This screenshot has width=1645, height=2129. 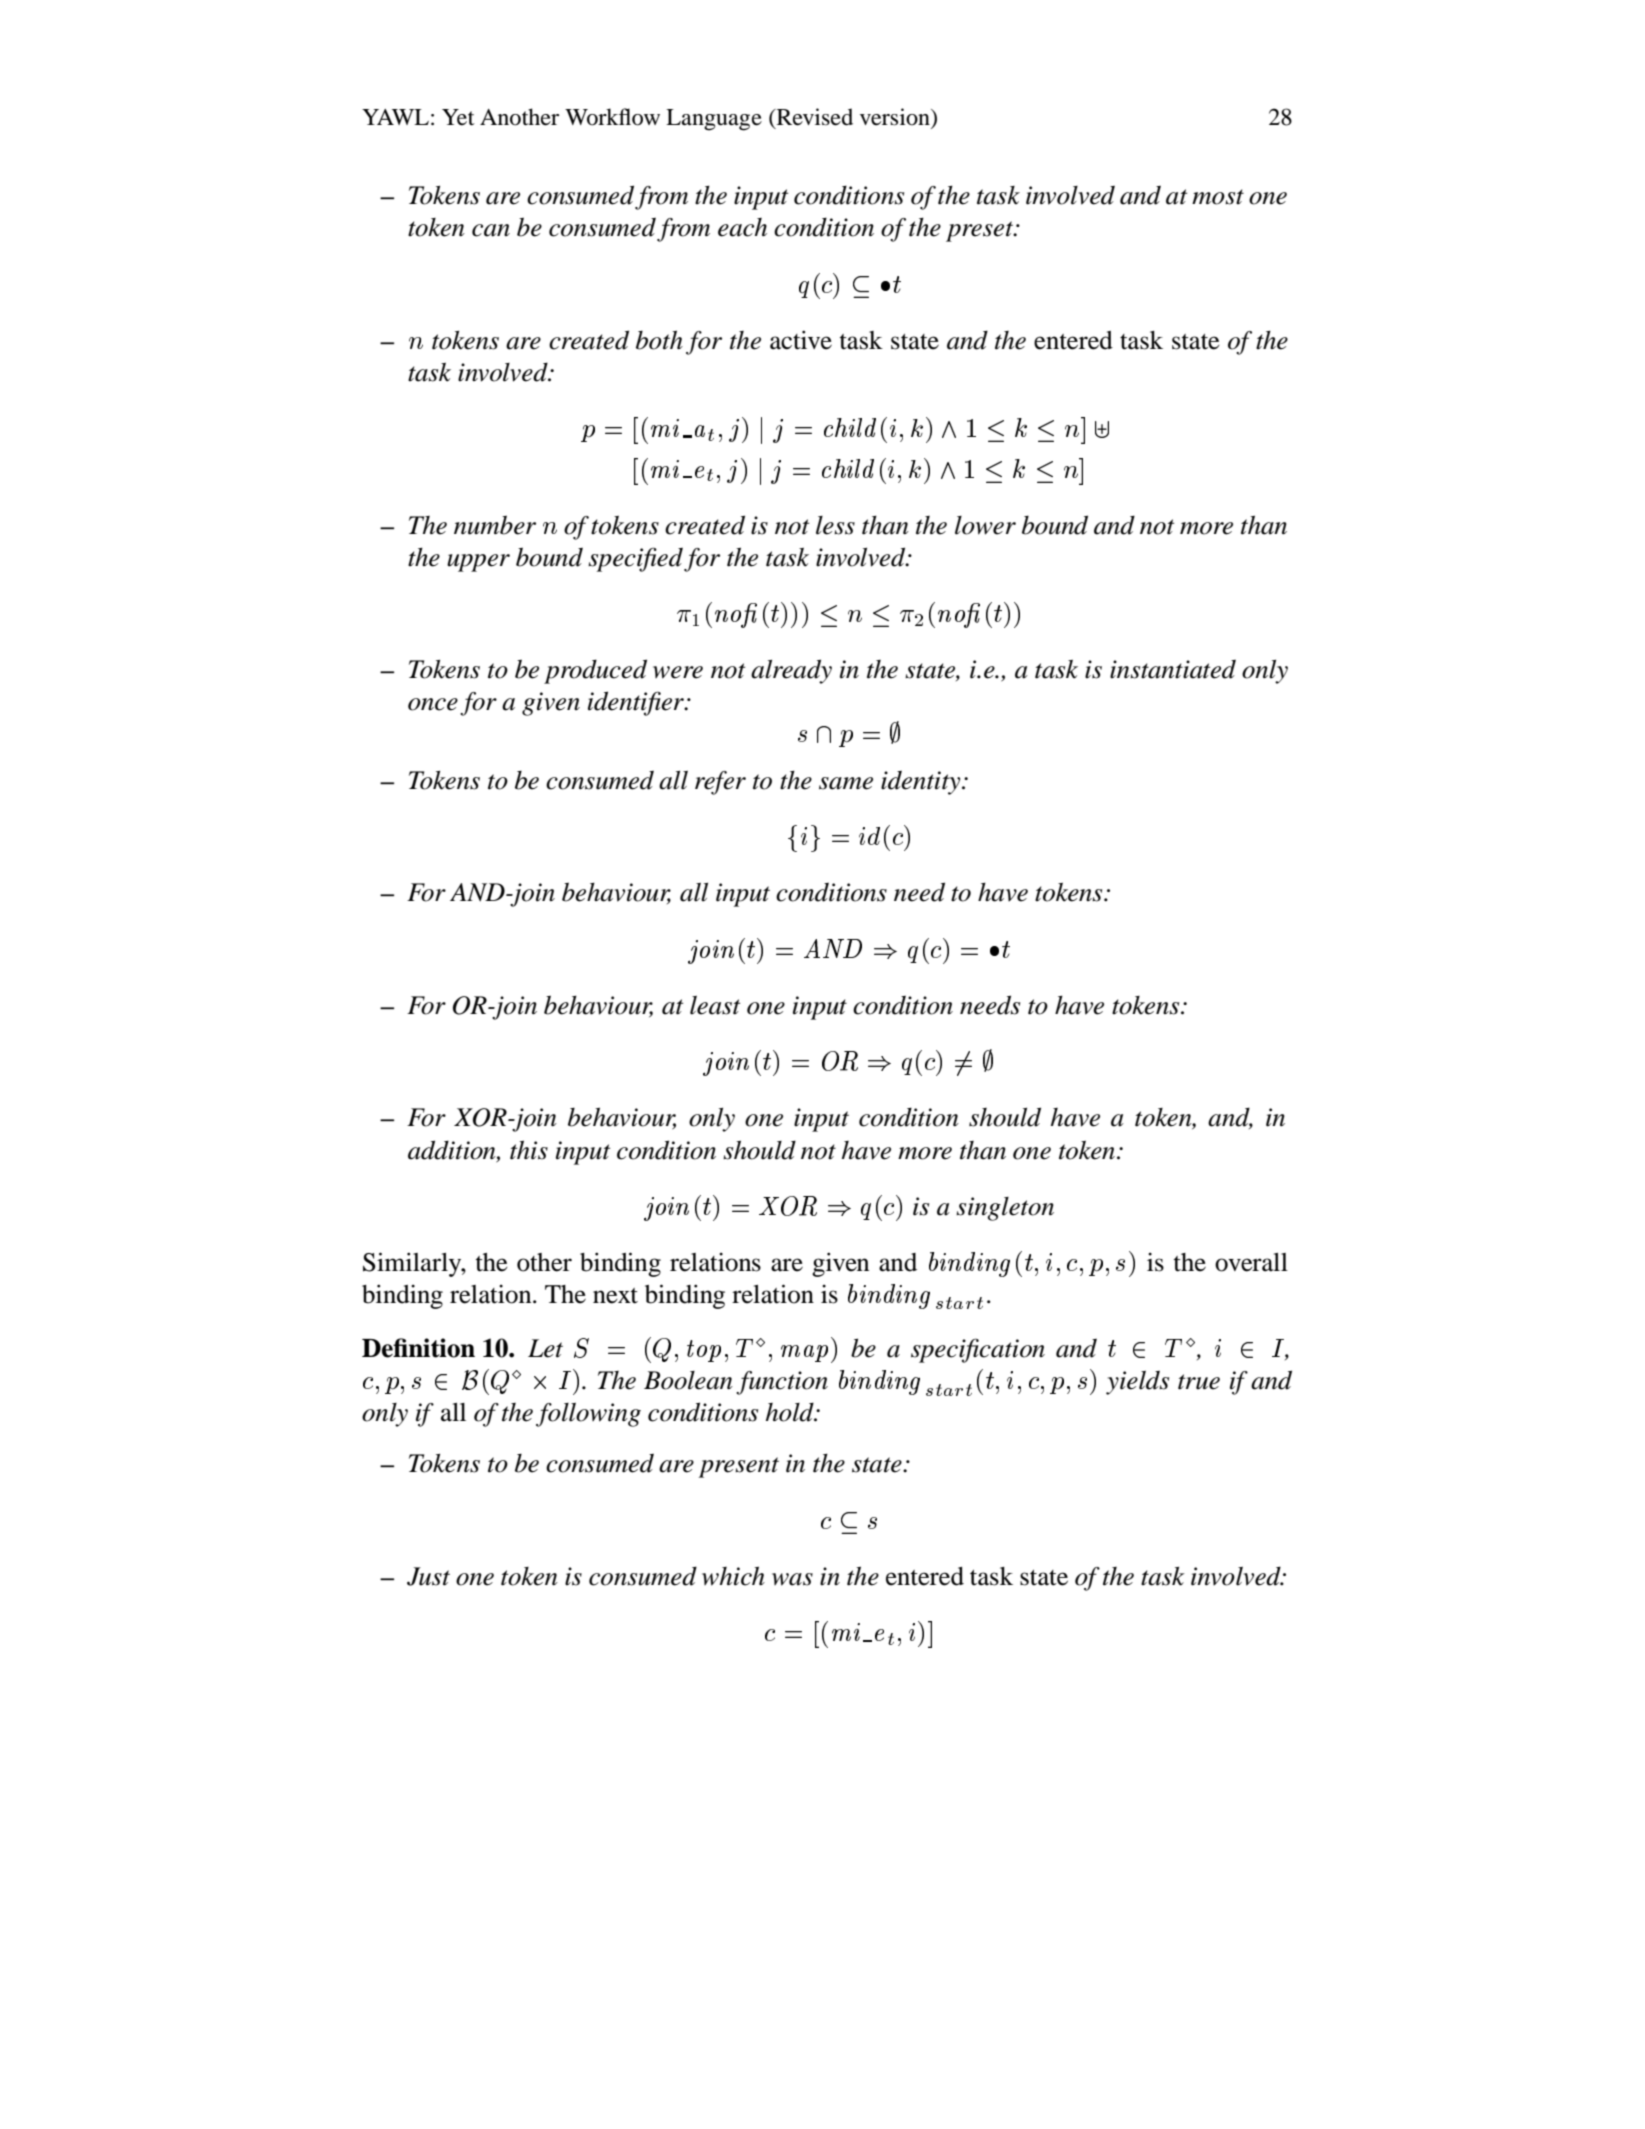 I want to click on instantiated, so click(x=1173, y=669).
